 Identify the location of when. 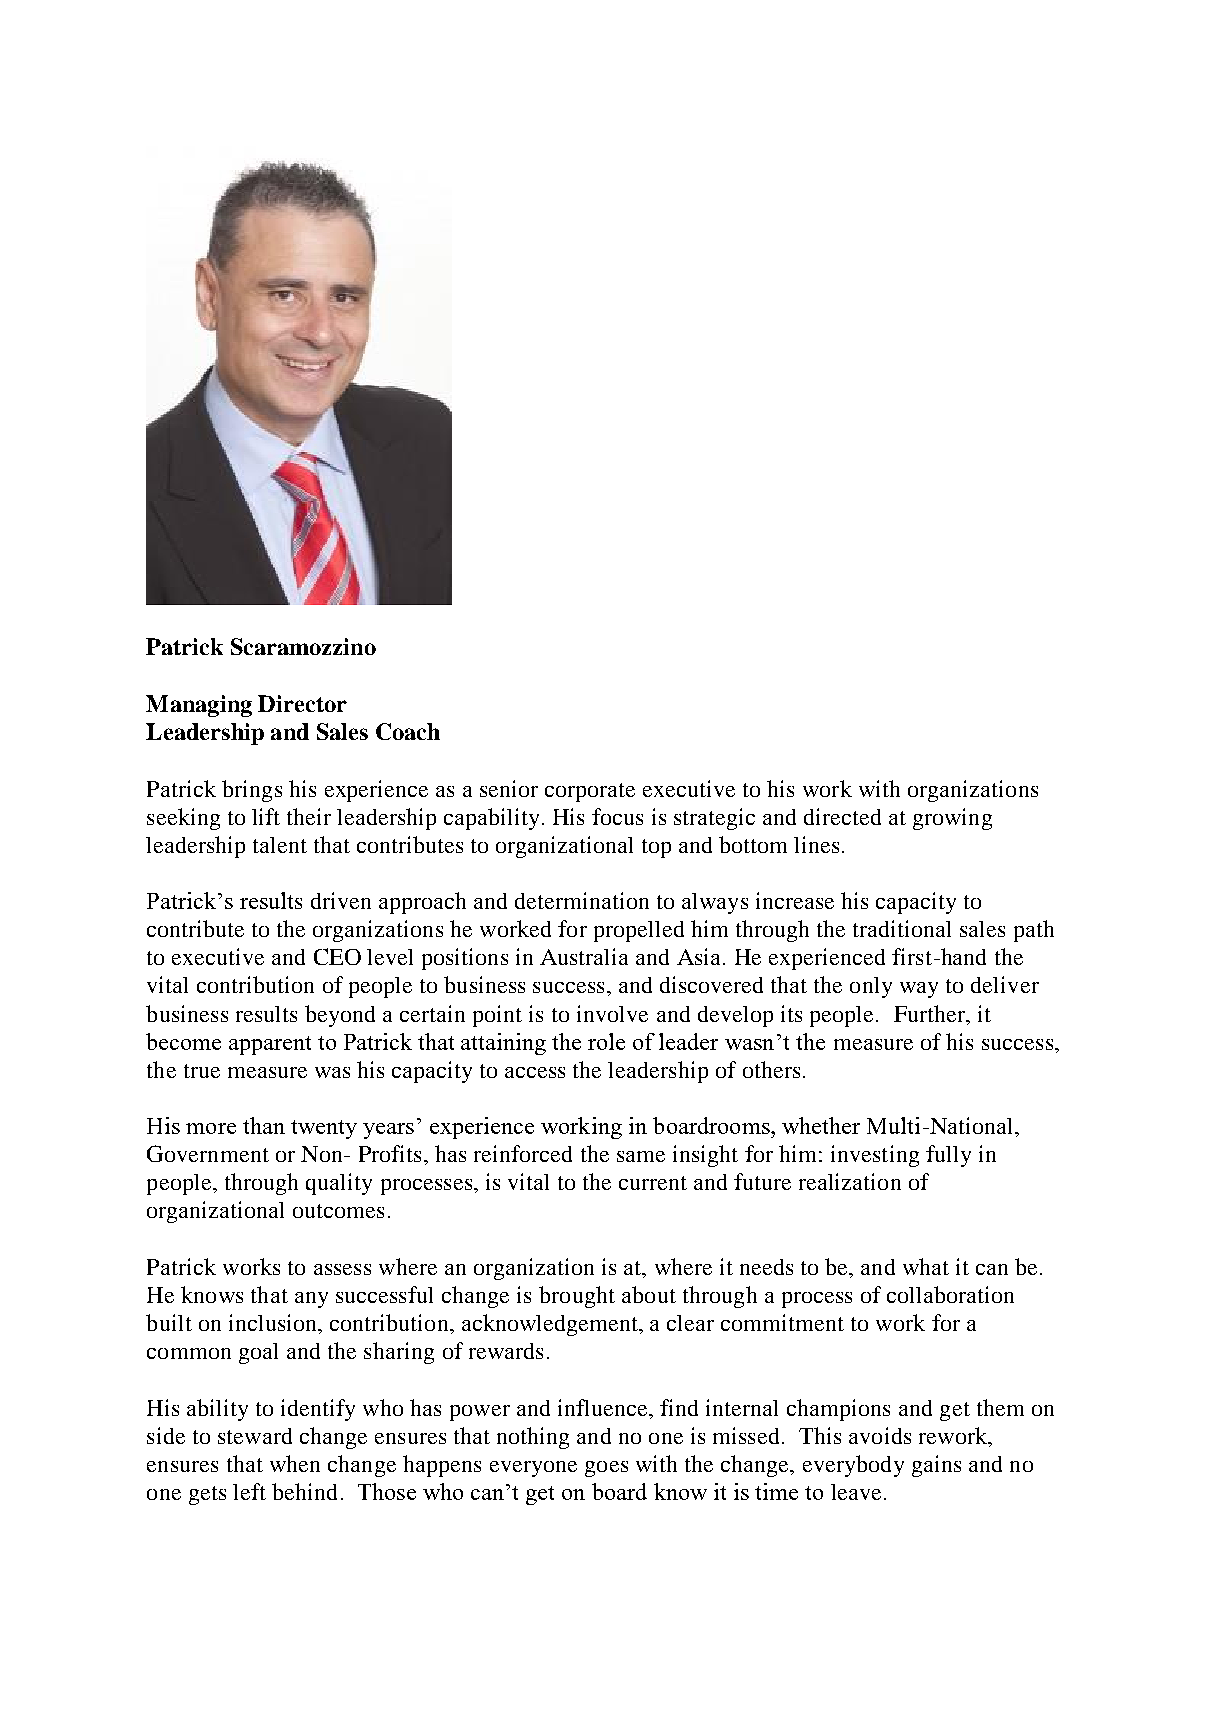
(295, 1463).
